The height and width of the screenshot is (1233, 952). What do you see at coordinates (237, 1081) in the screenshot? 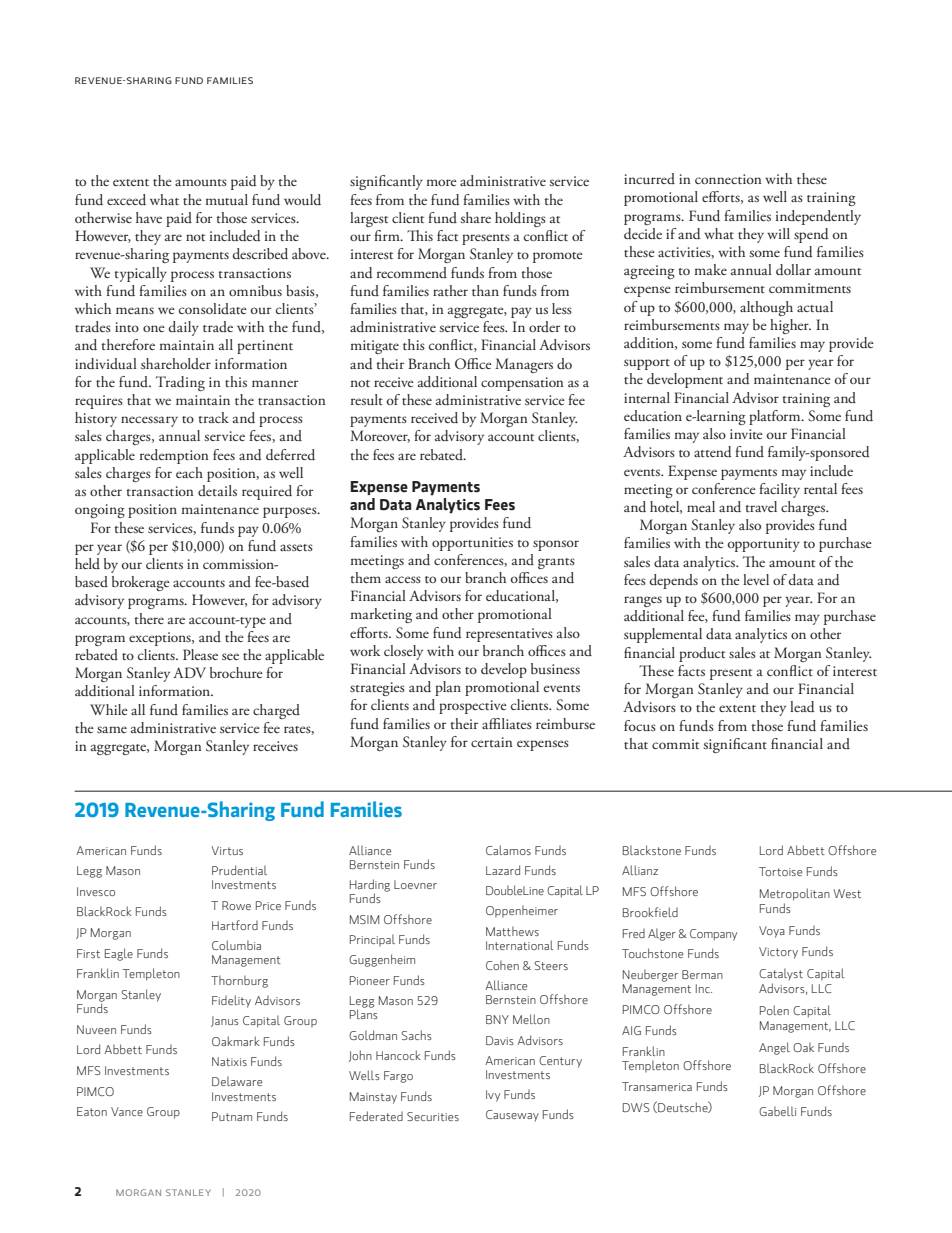
I see `Delaware` at bounding box center [237, 1081].
